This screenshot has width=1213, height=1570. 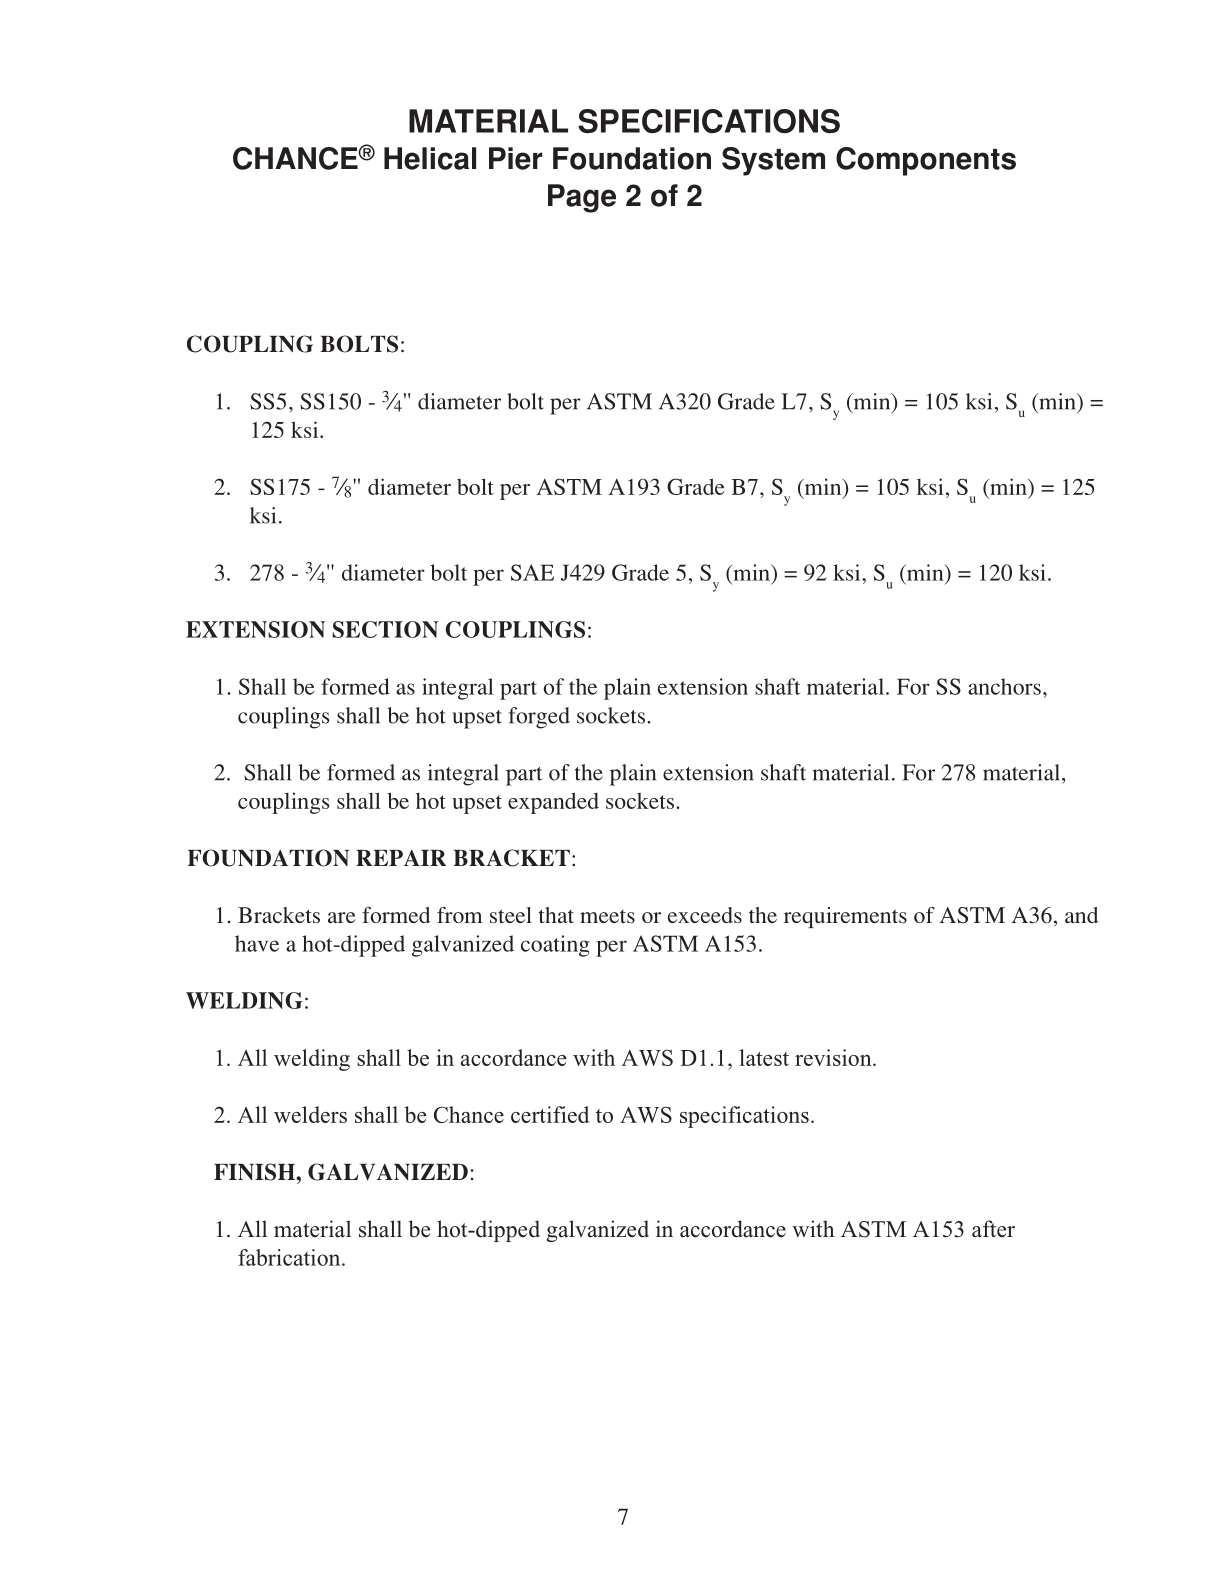 I want to click on certified, so click(x=550, y=1114).
